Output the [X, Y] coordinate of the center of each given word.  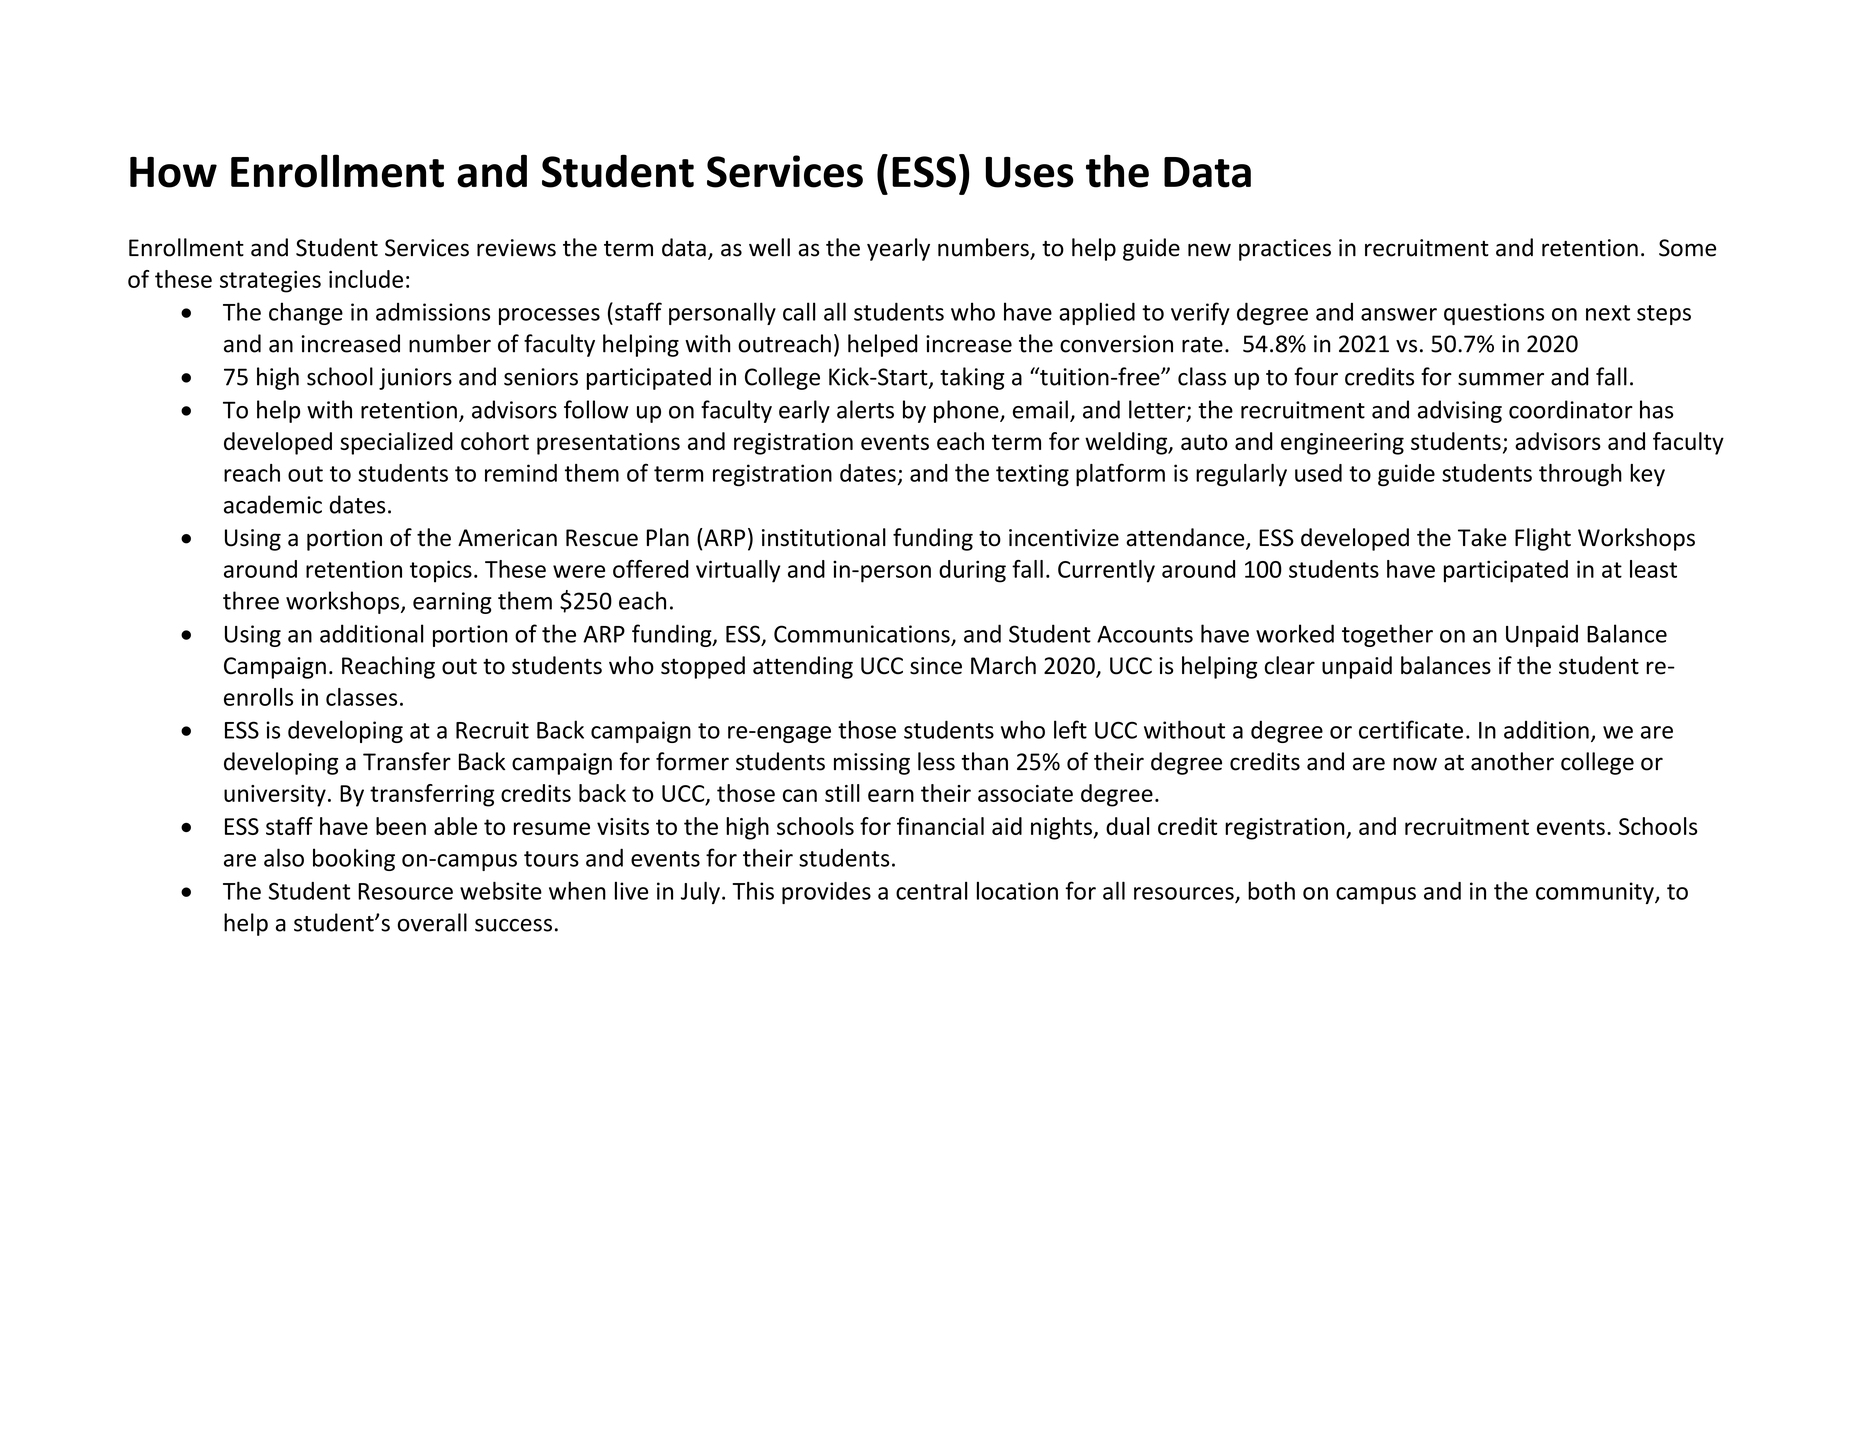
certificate [1411, 729]
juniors [415, 379]
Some [1687, 248]
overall [432, 922]
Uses [1029, 172]
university [275, 796]
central [932, 891]
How [173, 172]
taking [972, 378]
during [972, 571]
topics [441, 571]
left [1070, 729]
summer [1501, 379]
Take [1482, 537]
